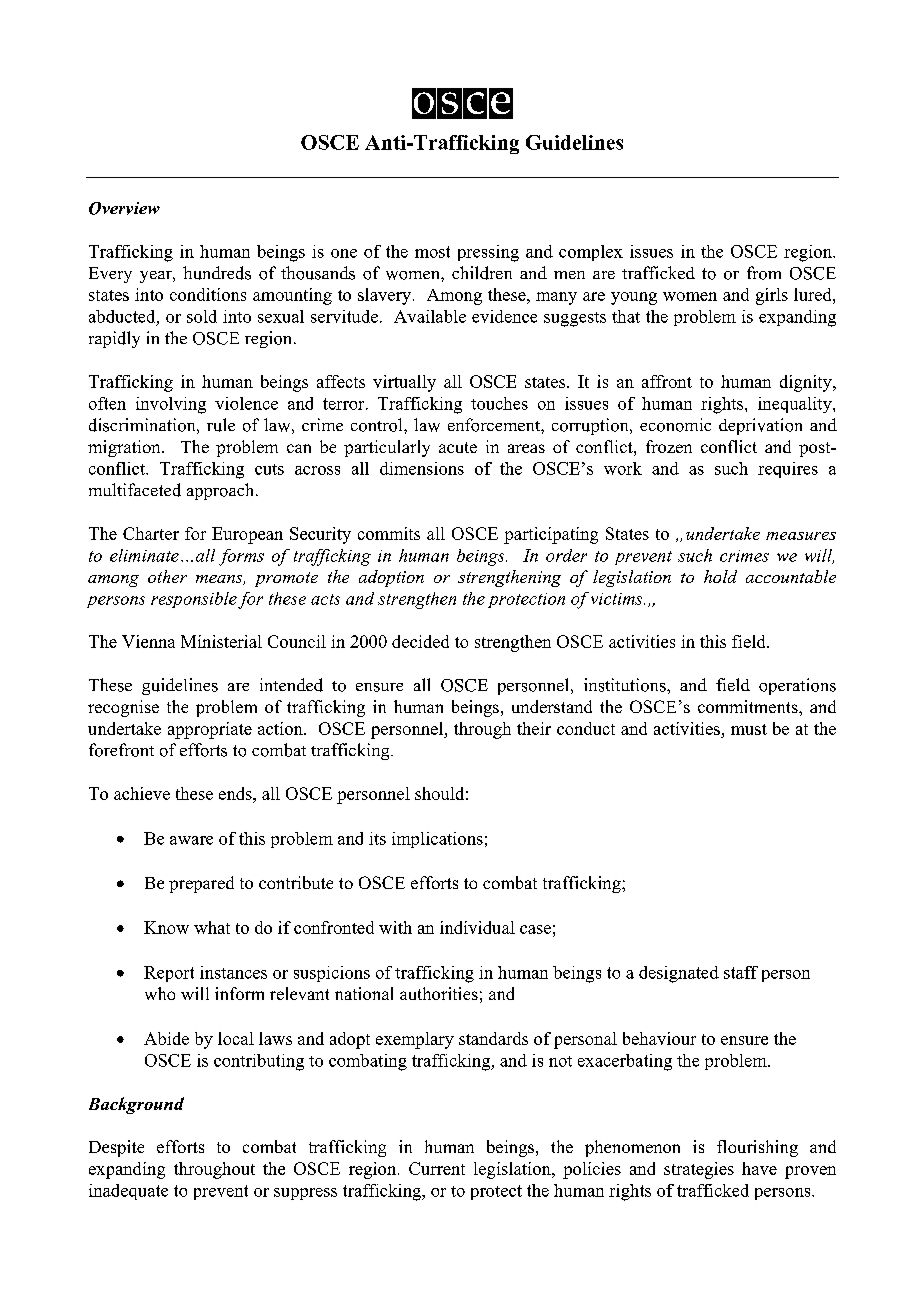 Image resolution: width=924 pixels, height=1308 pixels. Describe the element at coordinates (534, 728) in the screenshot. I see `their` at that location.
